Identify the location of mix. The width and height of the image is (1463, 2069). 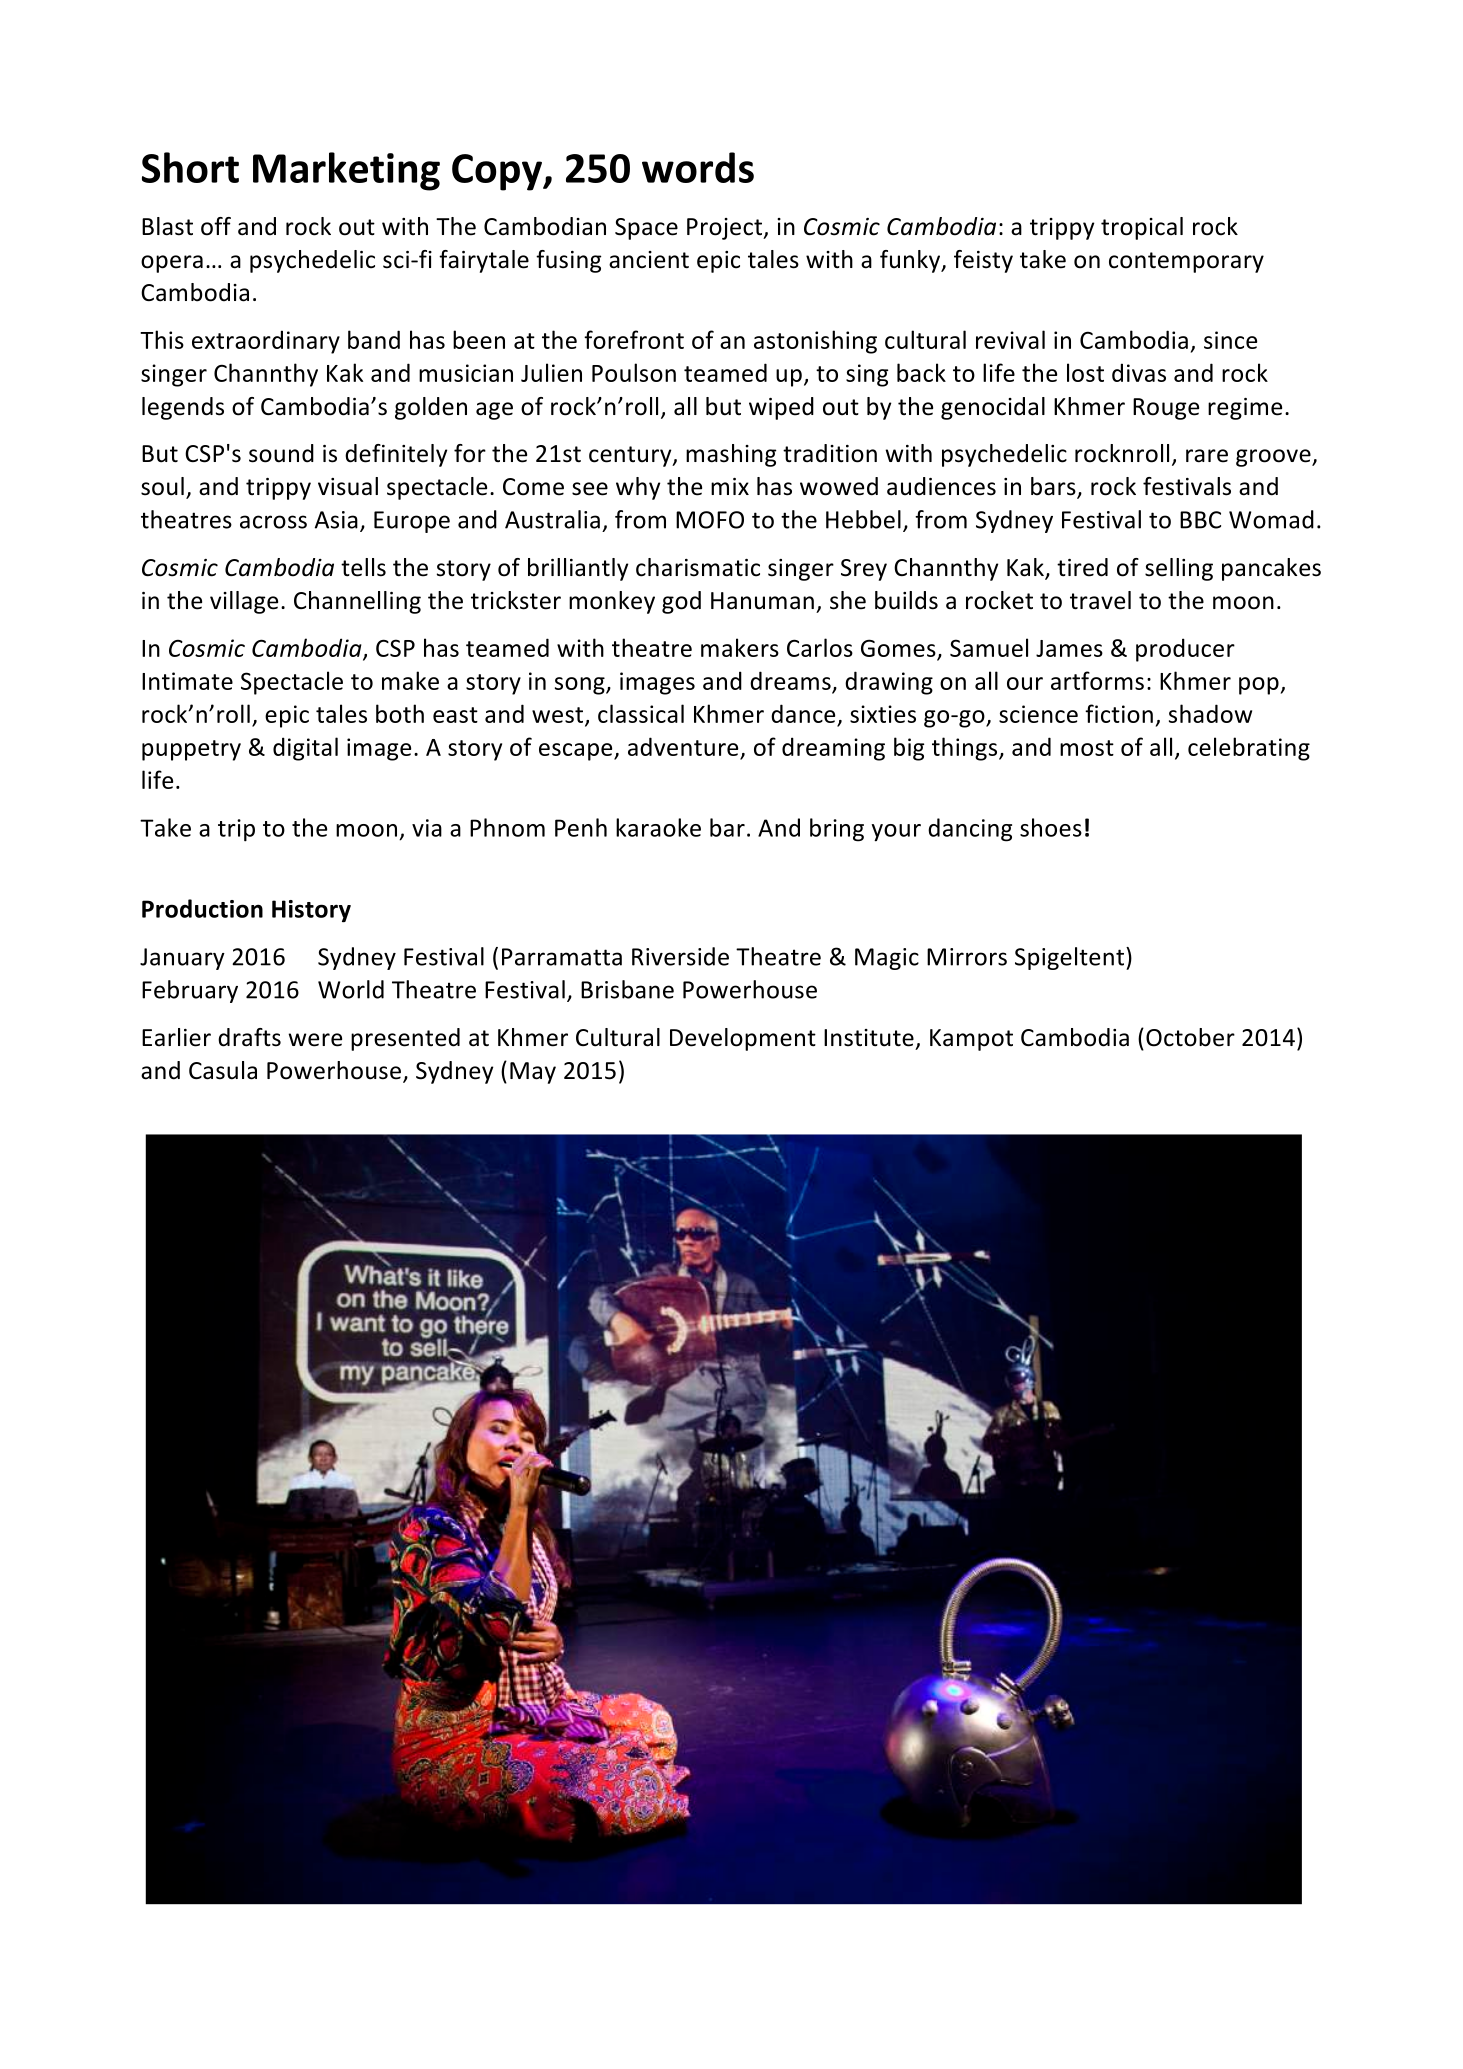
(730, 486).
